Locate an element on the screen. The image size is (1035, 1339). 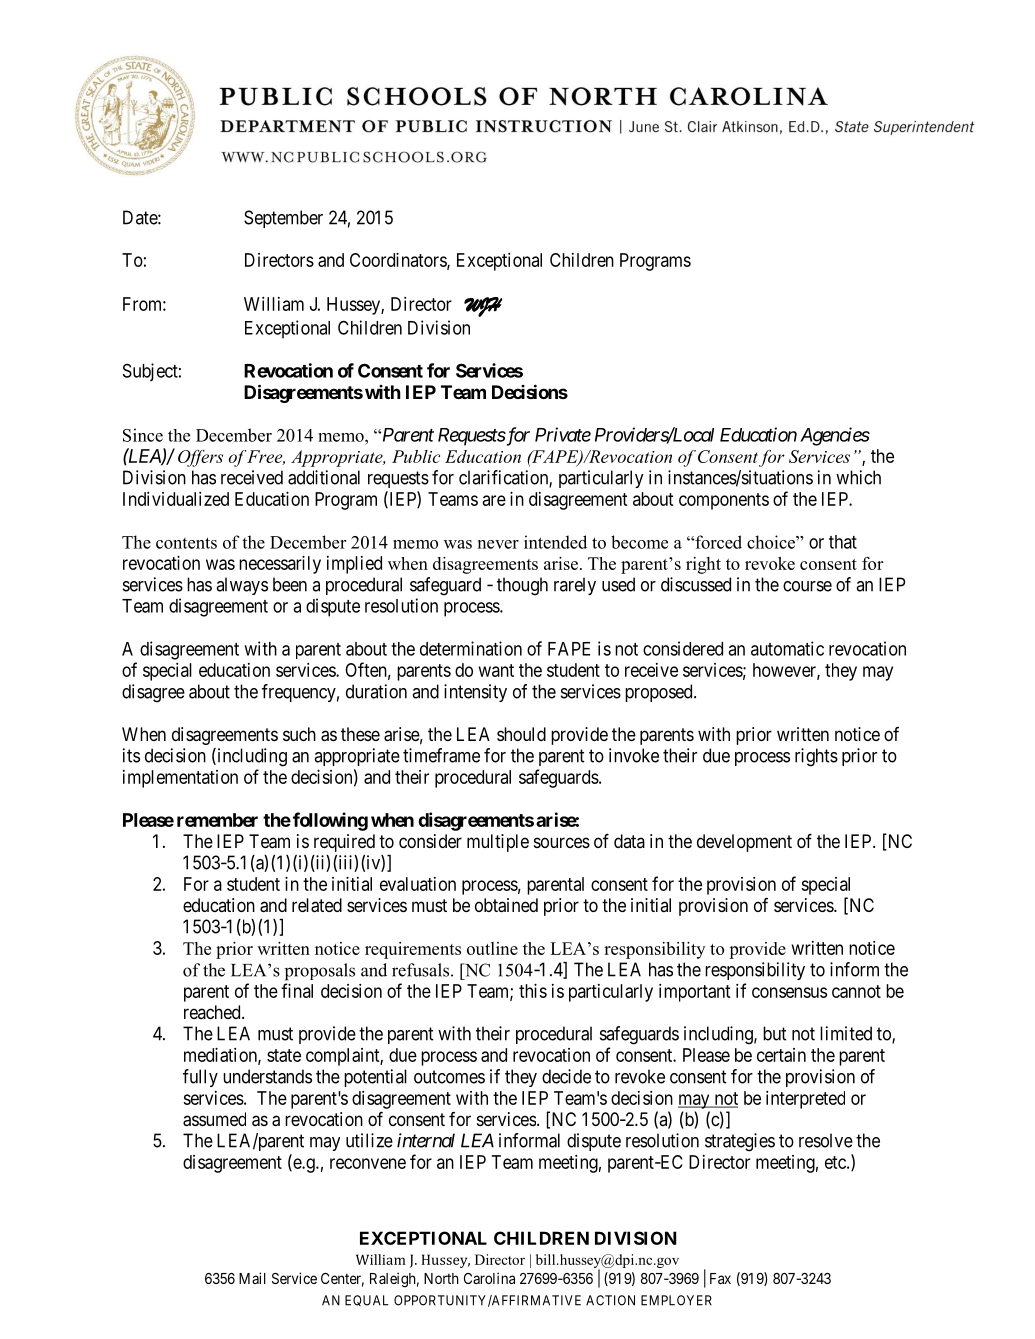
fully is located at coordinates (200, 1078).
